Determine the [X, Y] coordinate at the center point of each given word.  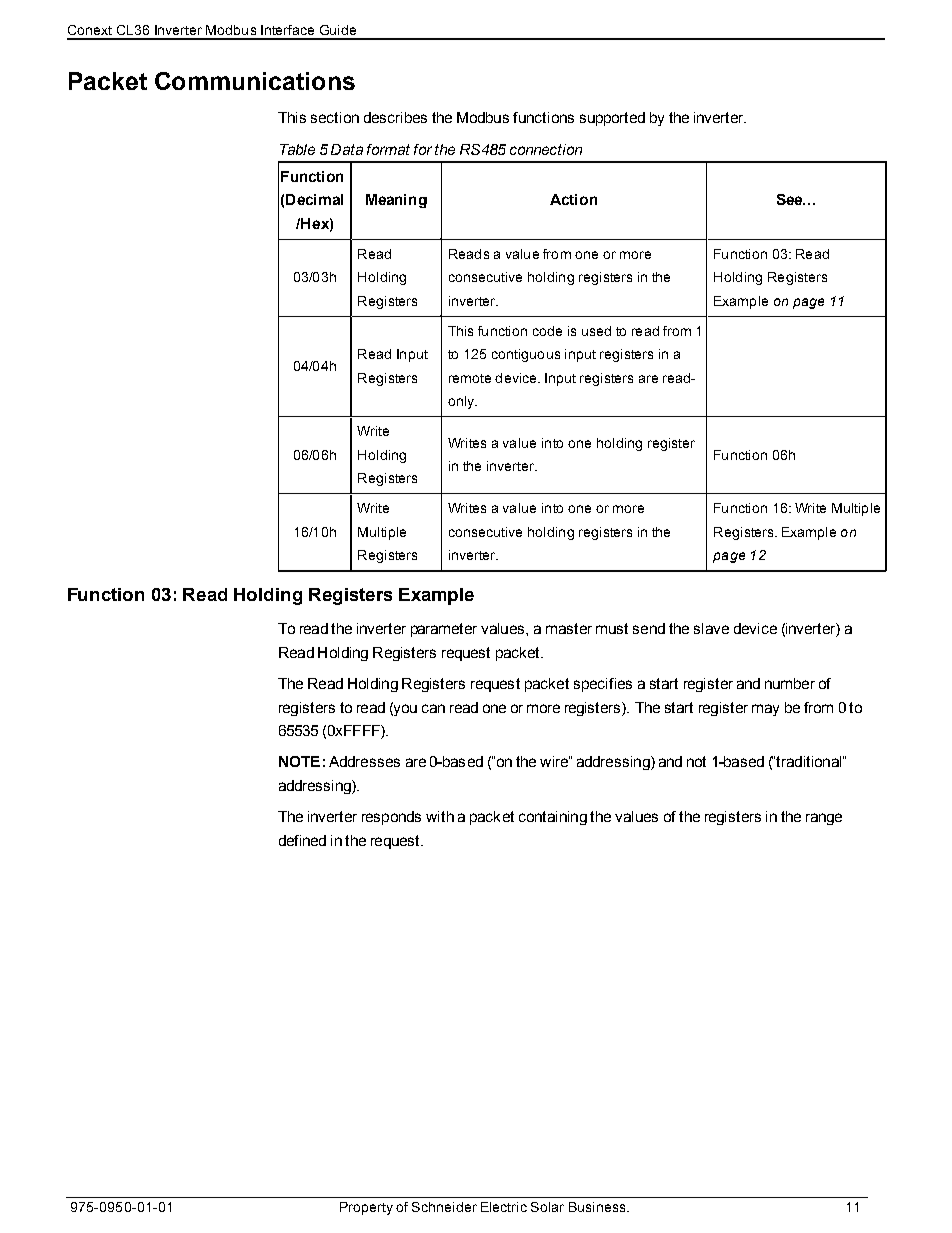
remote [470, 378]
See [791, 199]
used [596, 331]
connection [546, 149]
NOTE [299, 761]
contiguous [526, 355]
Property [366, 1208]
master [569, 628]
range [824, 819]
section [335, 117]
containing [553, 818]
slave [711, 628]
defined [302, 840]
